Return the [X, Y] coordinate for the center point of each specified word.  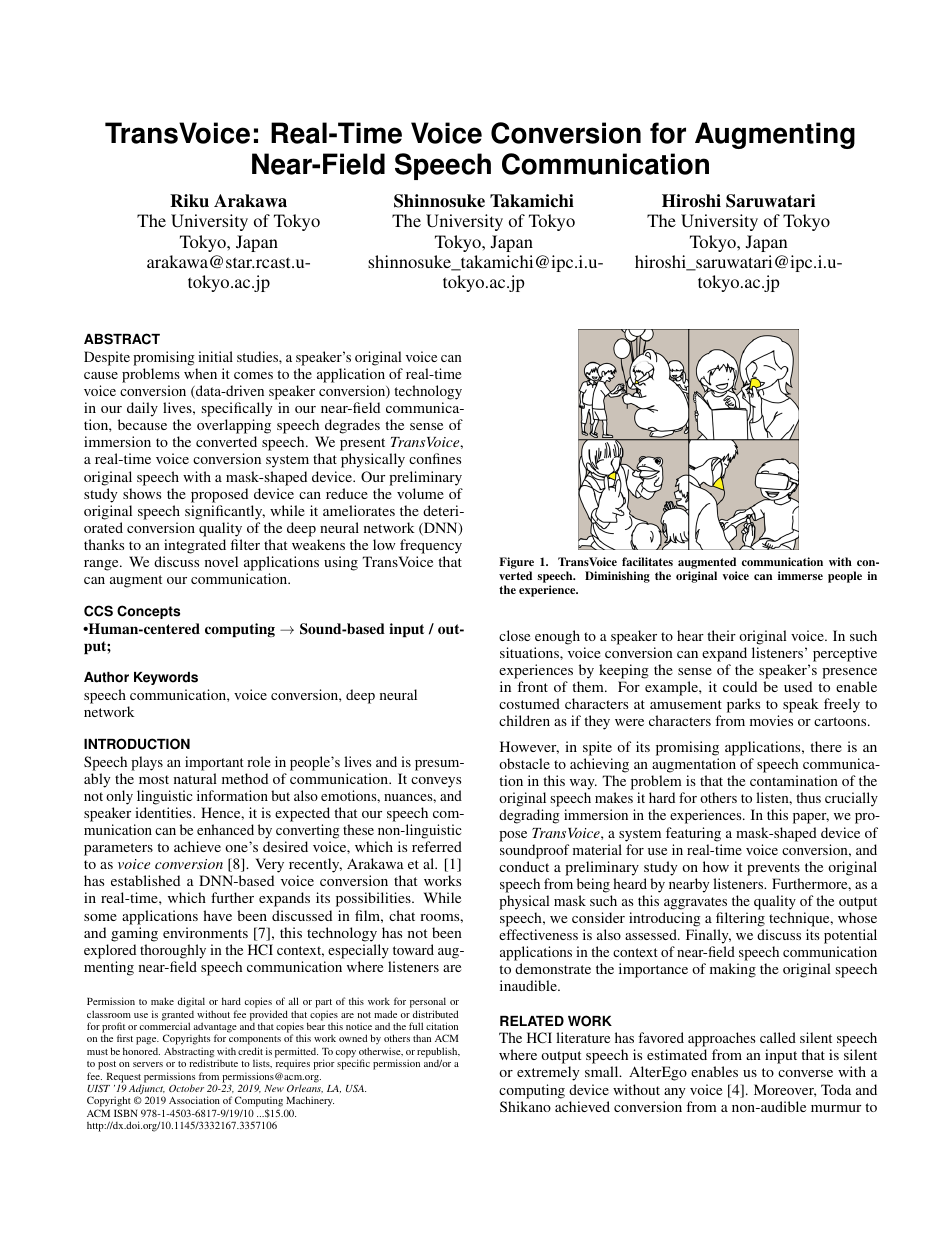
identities [164, 812]
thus [808, 797]
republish [438, 1053]
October [186, 1088]
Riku [189, 201]
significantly [225, 512]
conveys [436, 782]
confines [435, 458]
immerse [800, 575]
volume [420, 493]
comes [253, 375]
